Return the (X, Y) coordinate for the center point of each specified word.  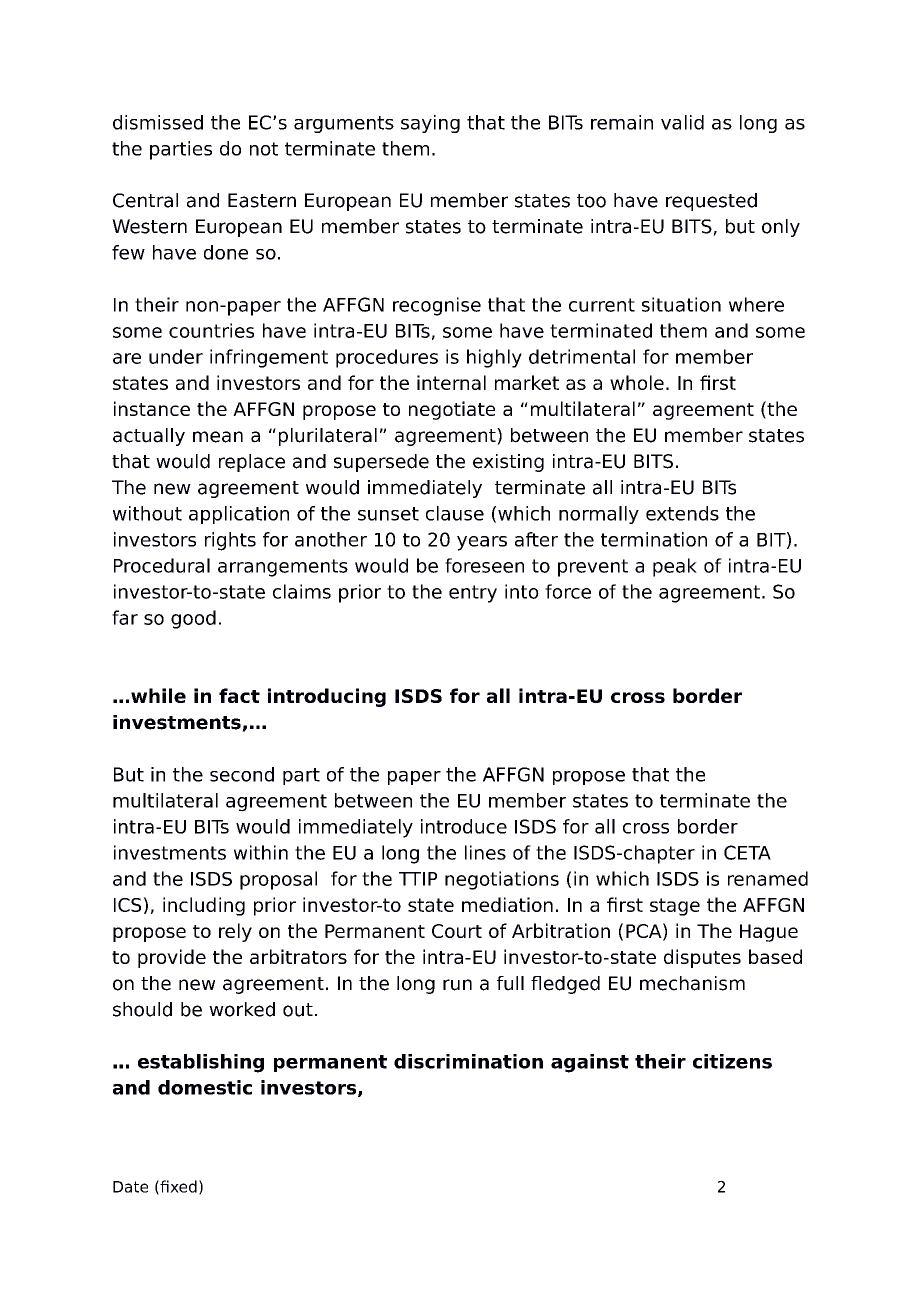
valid (682, 122)
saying (430, 124)
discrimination (468, 1061)
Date (130, 1187)
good (193, 619)
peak (675, 567)
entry (473, 594)
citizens (732, 1061)
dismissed (158, 122)
